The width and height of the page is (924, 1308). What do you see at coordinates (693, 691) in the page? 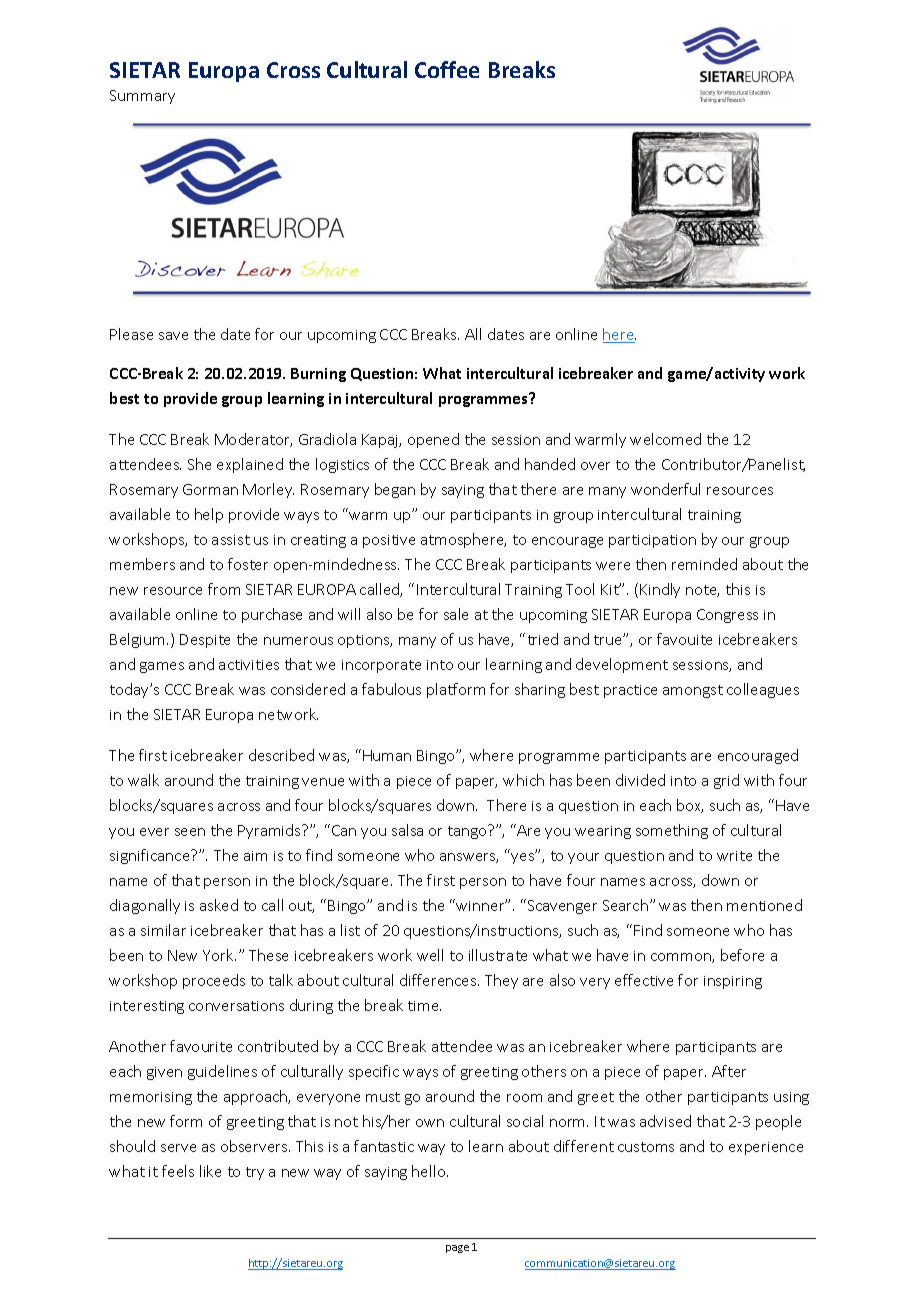
I see `amongst` at bounding box center [693, 691].
